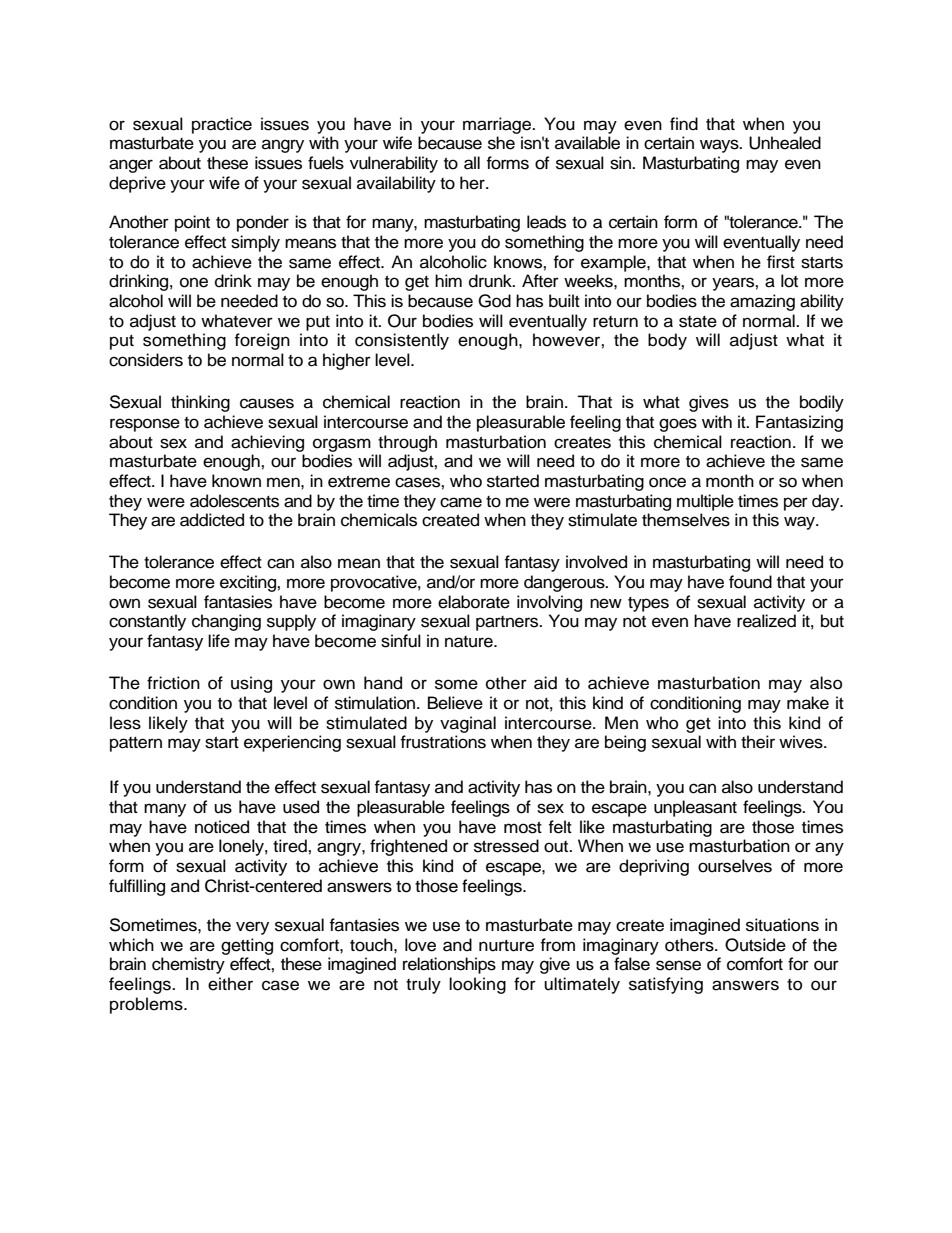 The width and height of the document is (952, 1233). I want to click on pattern, so click(136, 744).
